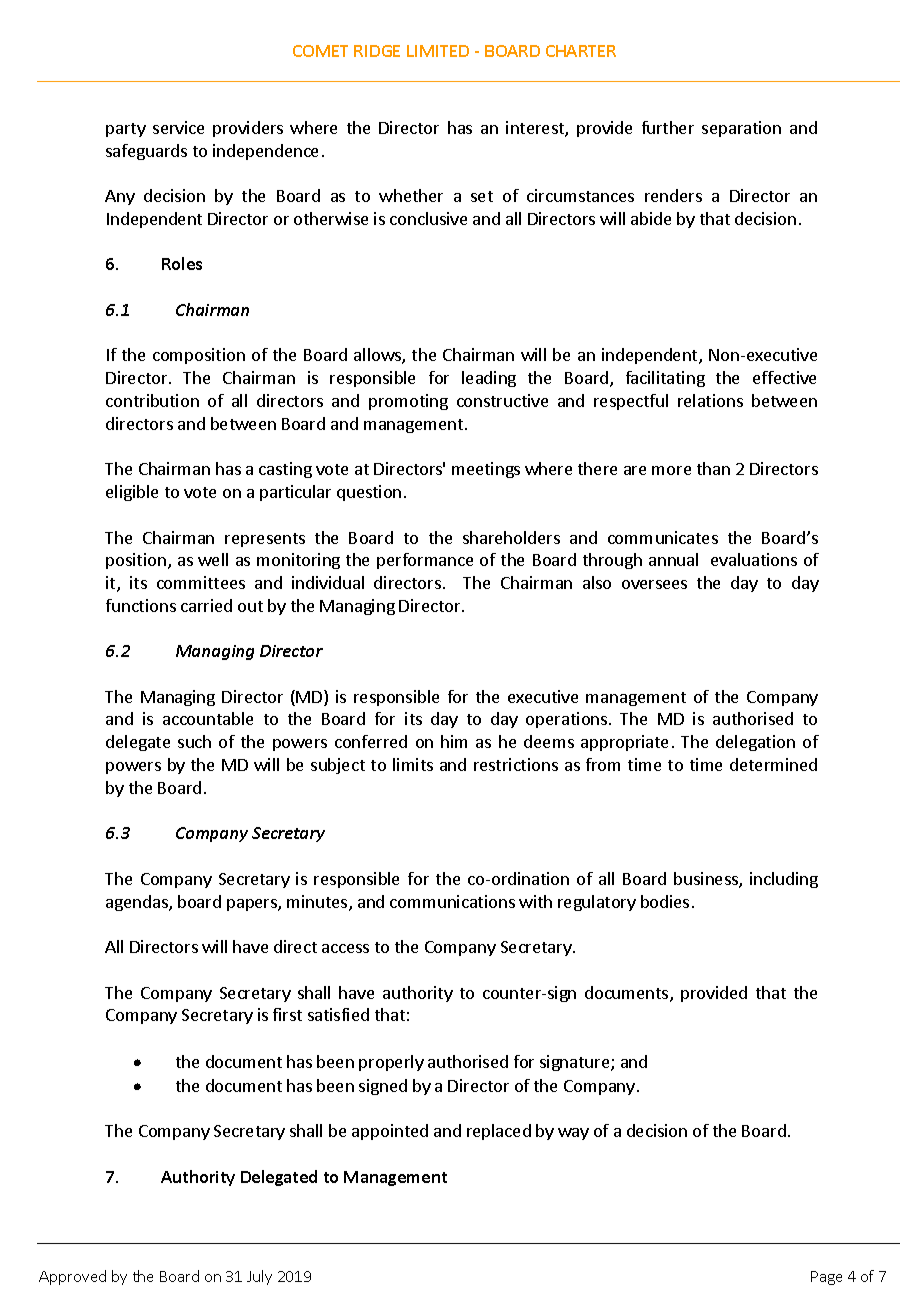 The height and width of the screenshot is (1308, 924). What do you see at coordinates (499, 1132) in the screenshot?
I see `replaced` at bounding box center [499, 1132].
